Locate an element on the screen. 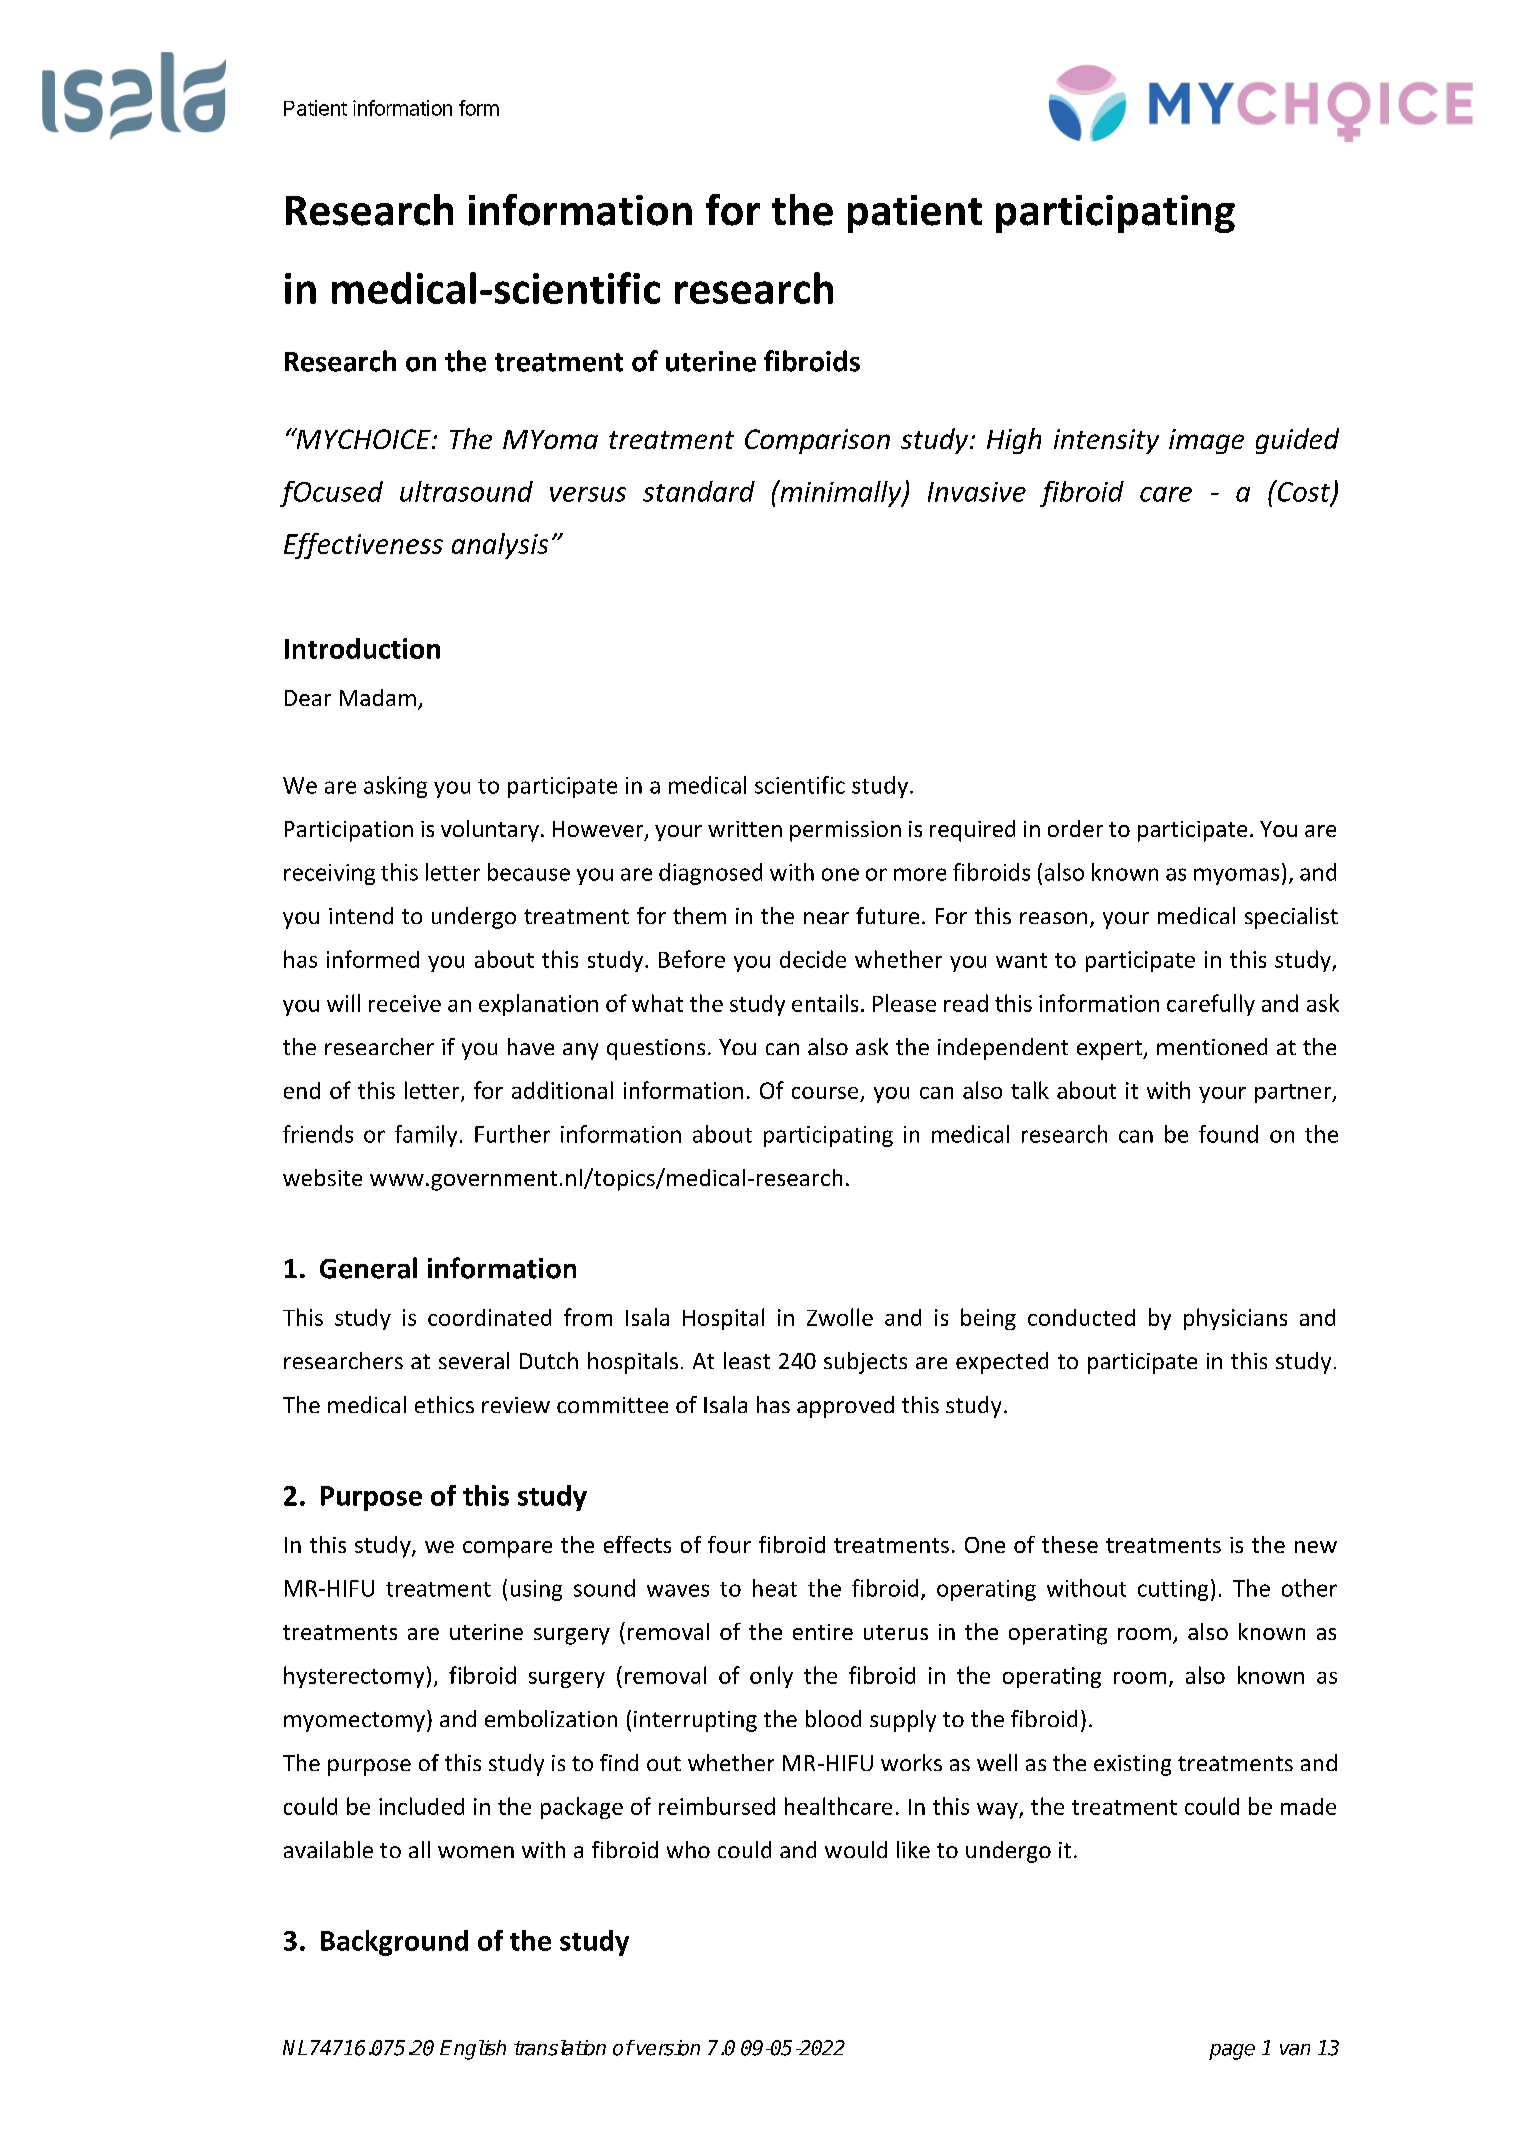  General is located at coordinates (368, 1268).
